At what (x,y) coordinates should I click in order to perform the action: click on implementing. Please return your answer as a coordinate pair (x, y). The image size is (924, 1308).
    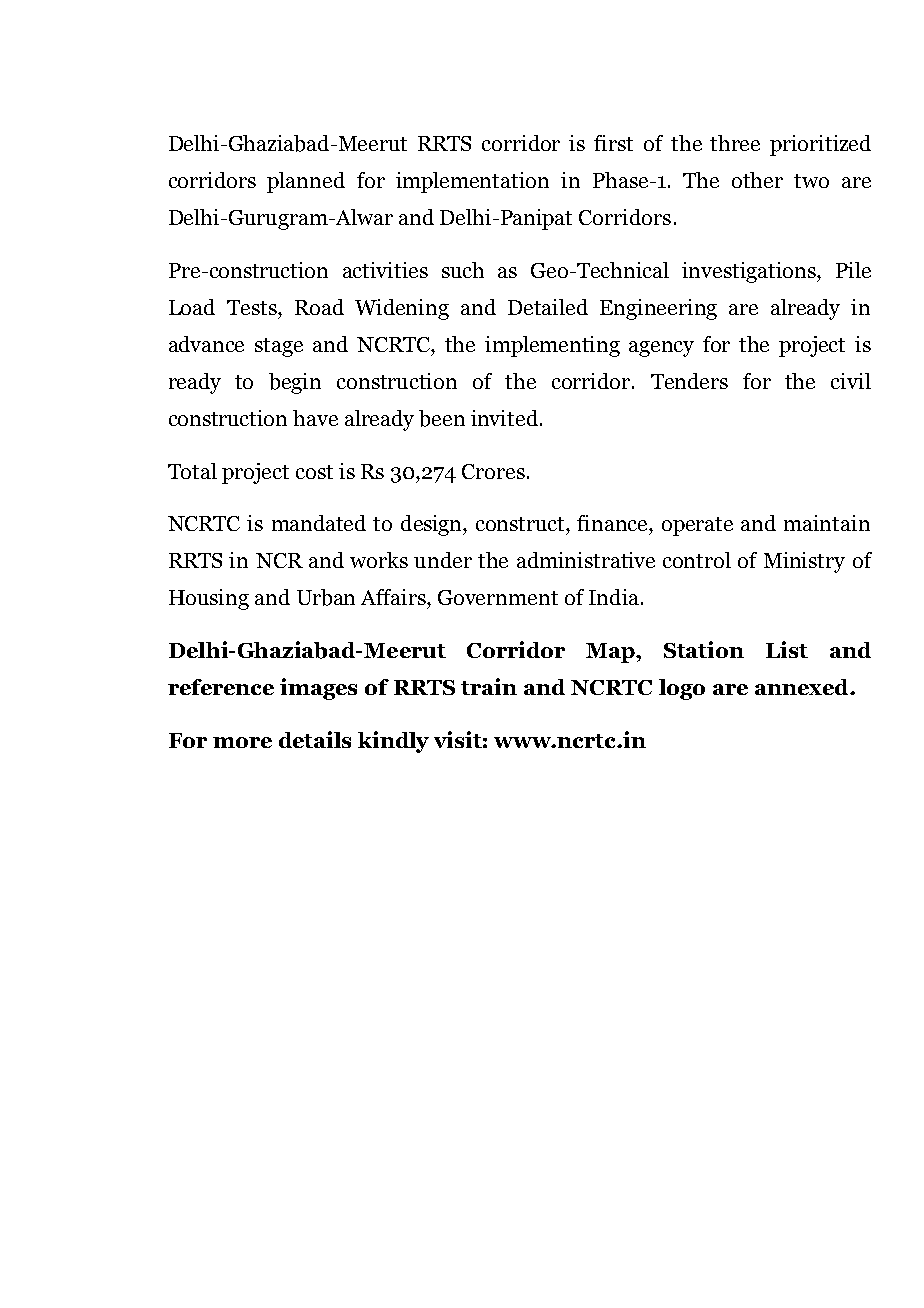
    Looking at the image, I should click on (552, 346).
